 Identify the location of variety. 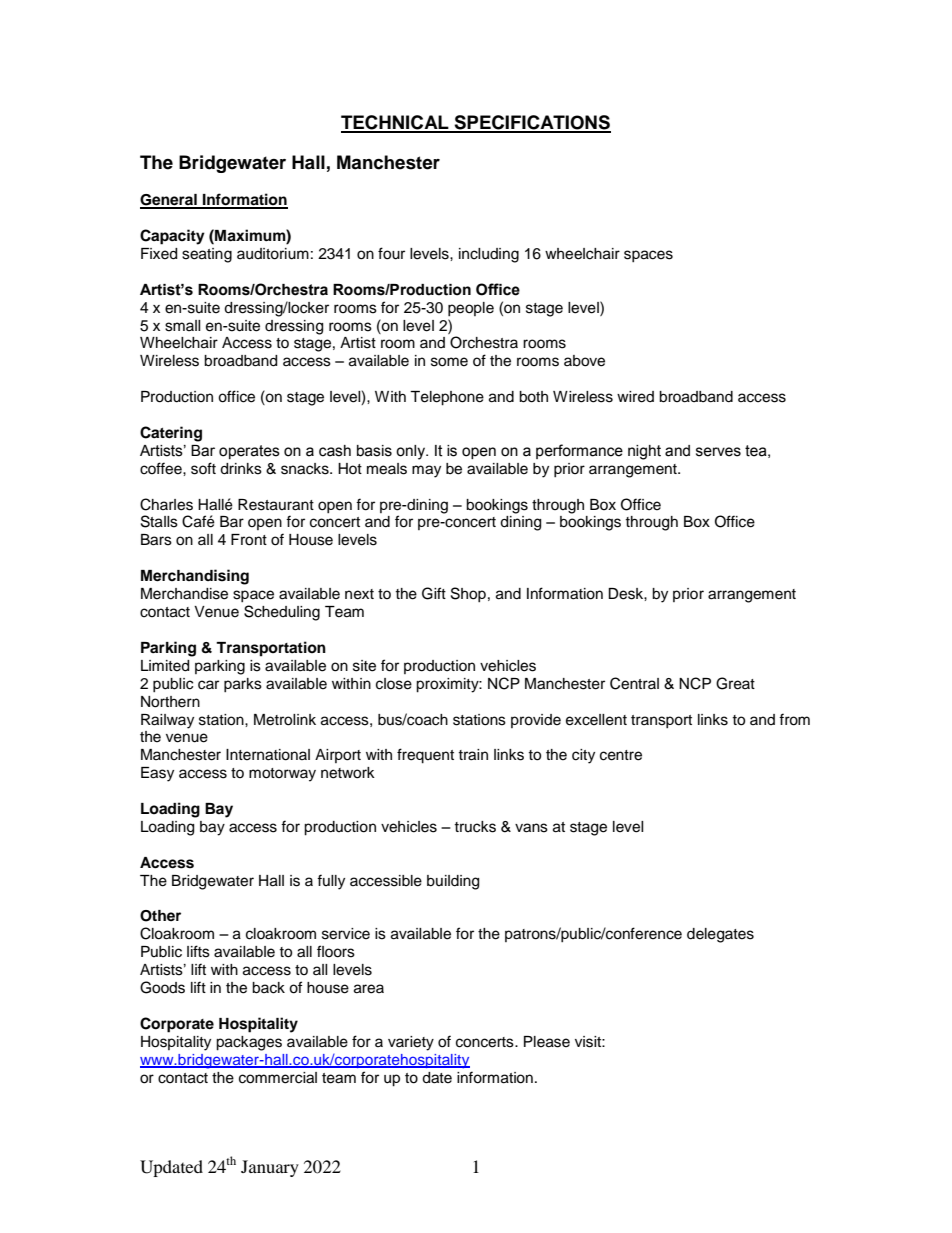
(411, 1043).
